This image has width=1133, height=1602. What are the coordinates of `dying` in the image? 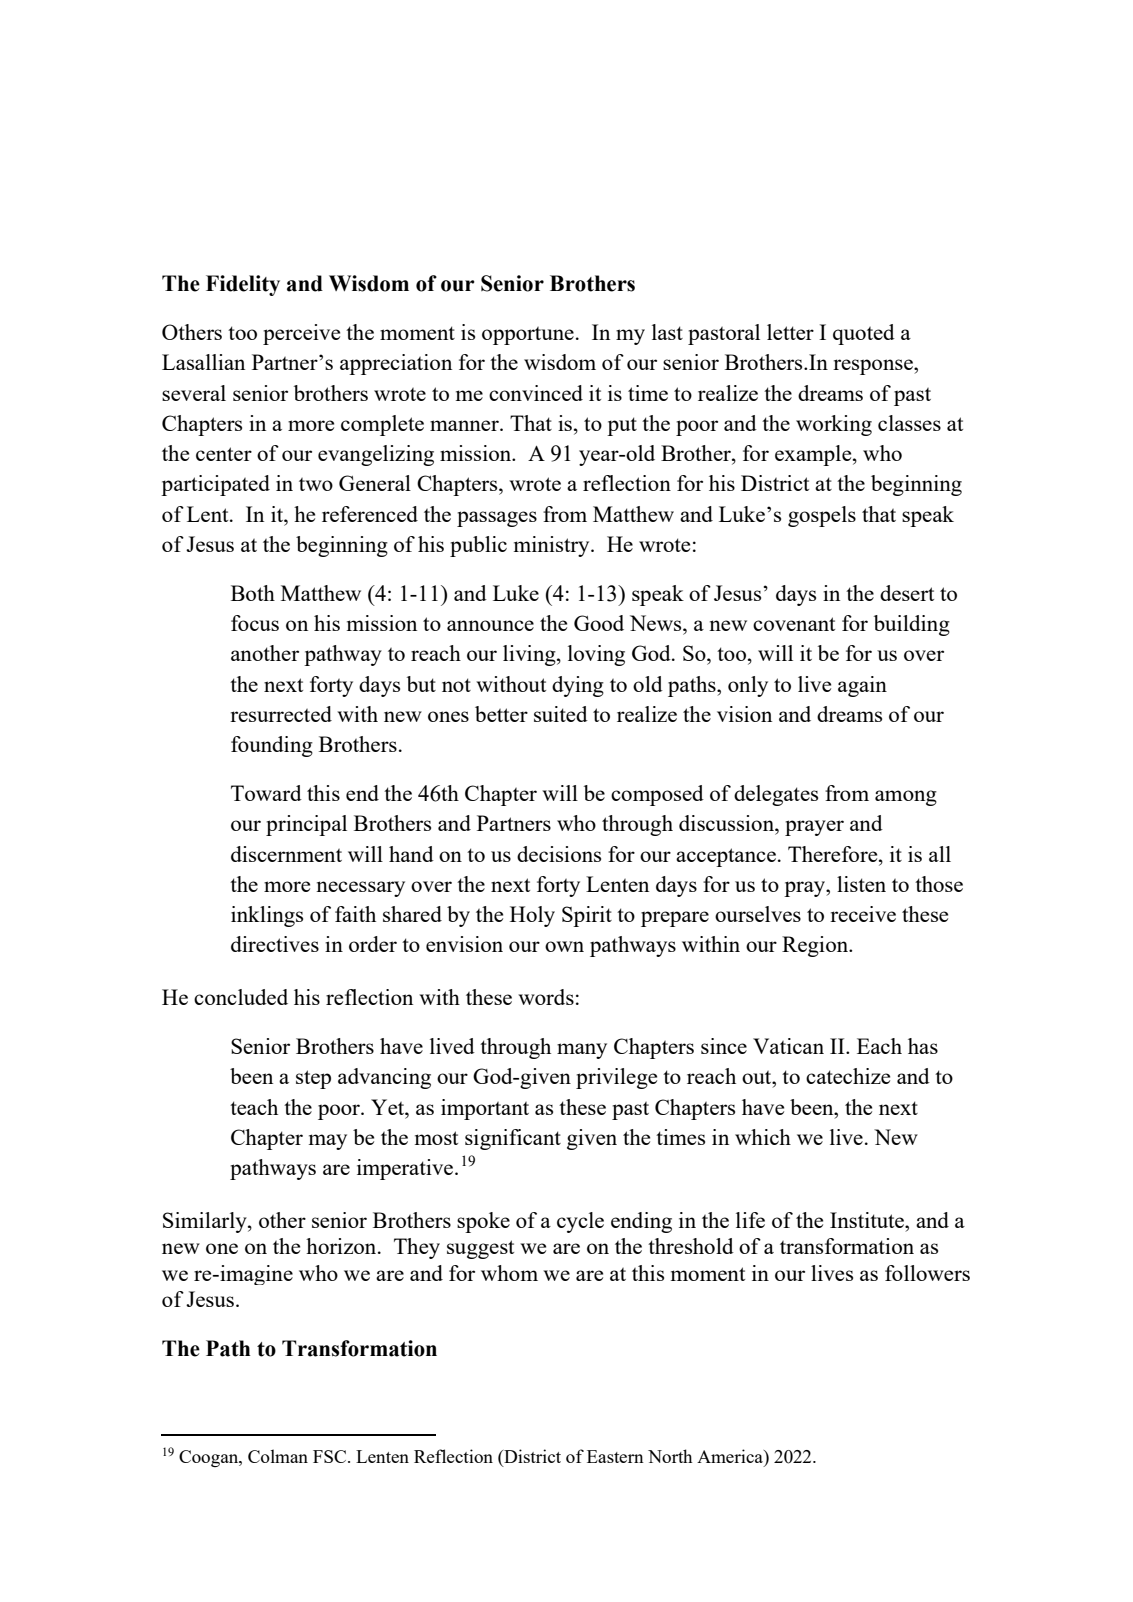 It's located at (578, 686).
